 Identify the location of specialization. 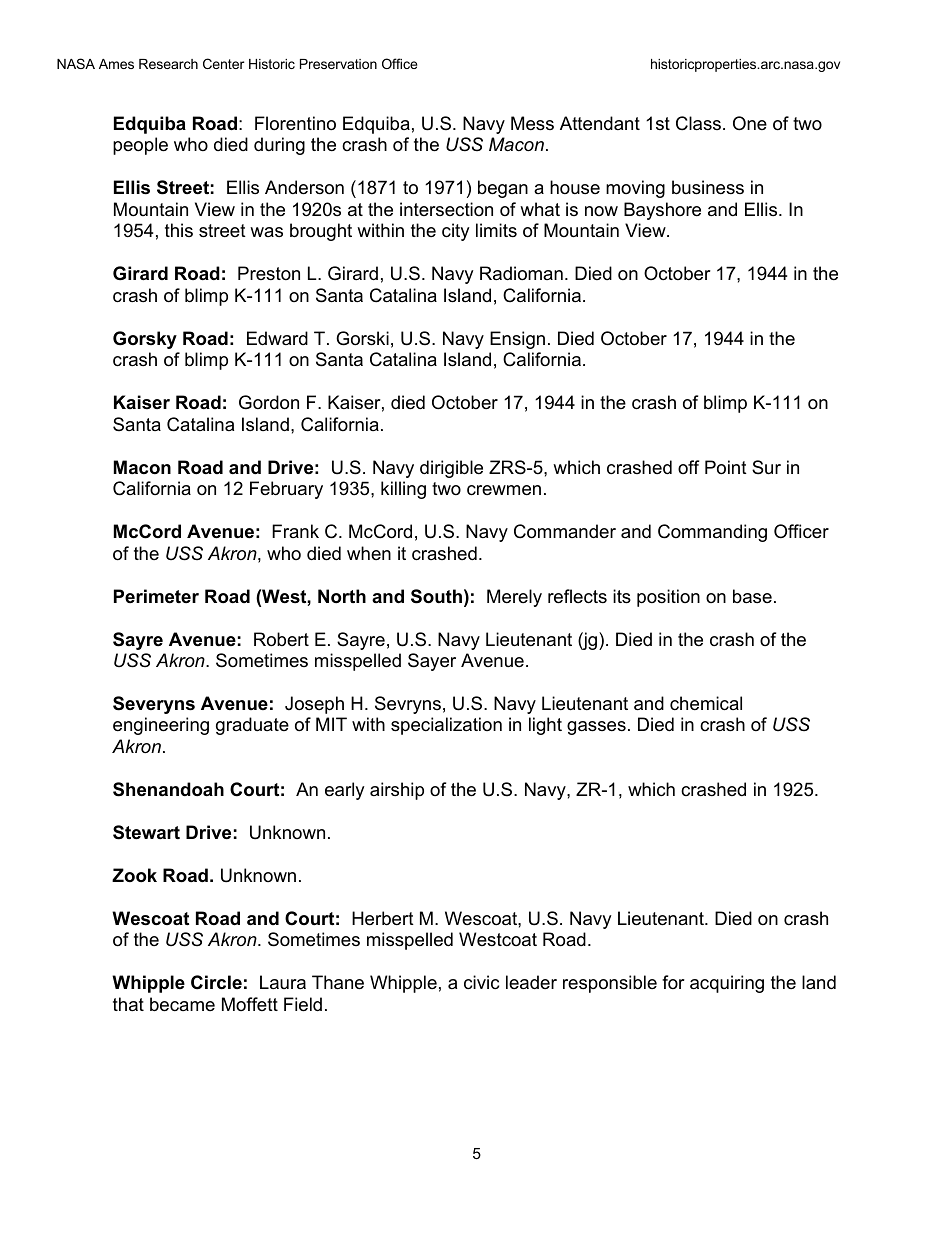
(446, 726).
